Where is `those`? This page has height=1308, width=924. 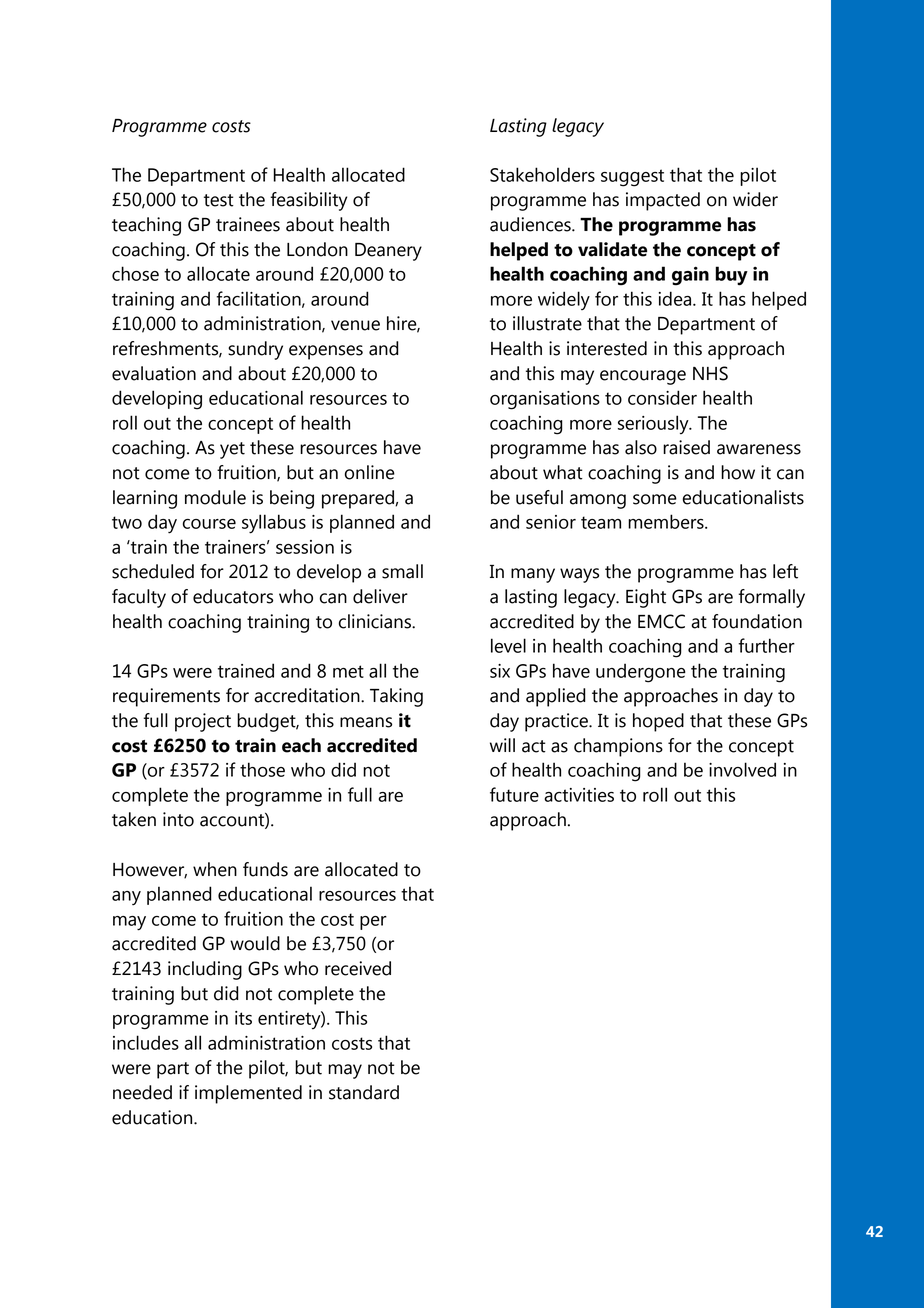 those is located at coordinates (262, 769).
